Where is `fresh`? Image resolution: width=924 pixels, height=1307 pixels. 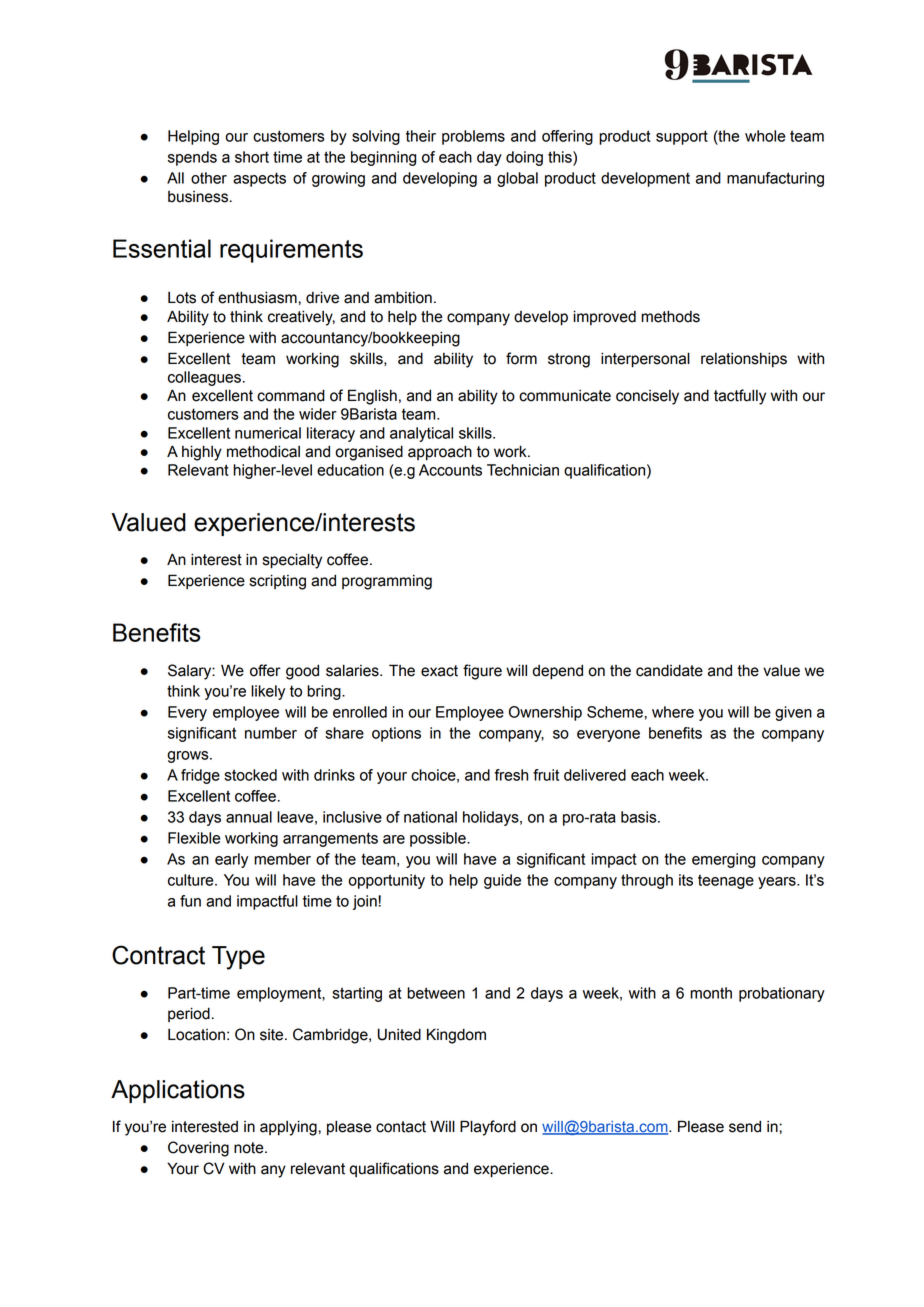
fresh is located at coordinates (511, 775).
